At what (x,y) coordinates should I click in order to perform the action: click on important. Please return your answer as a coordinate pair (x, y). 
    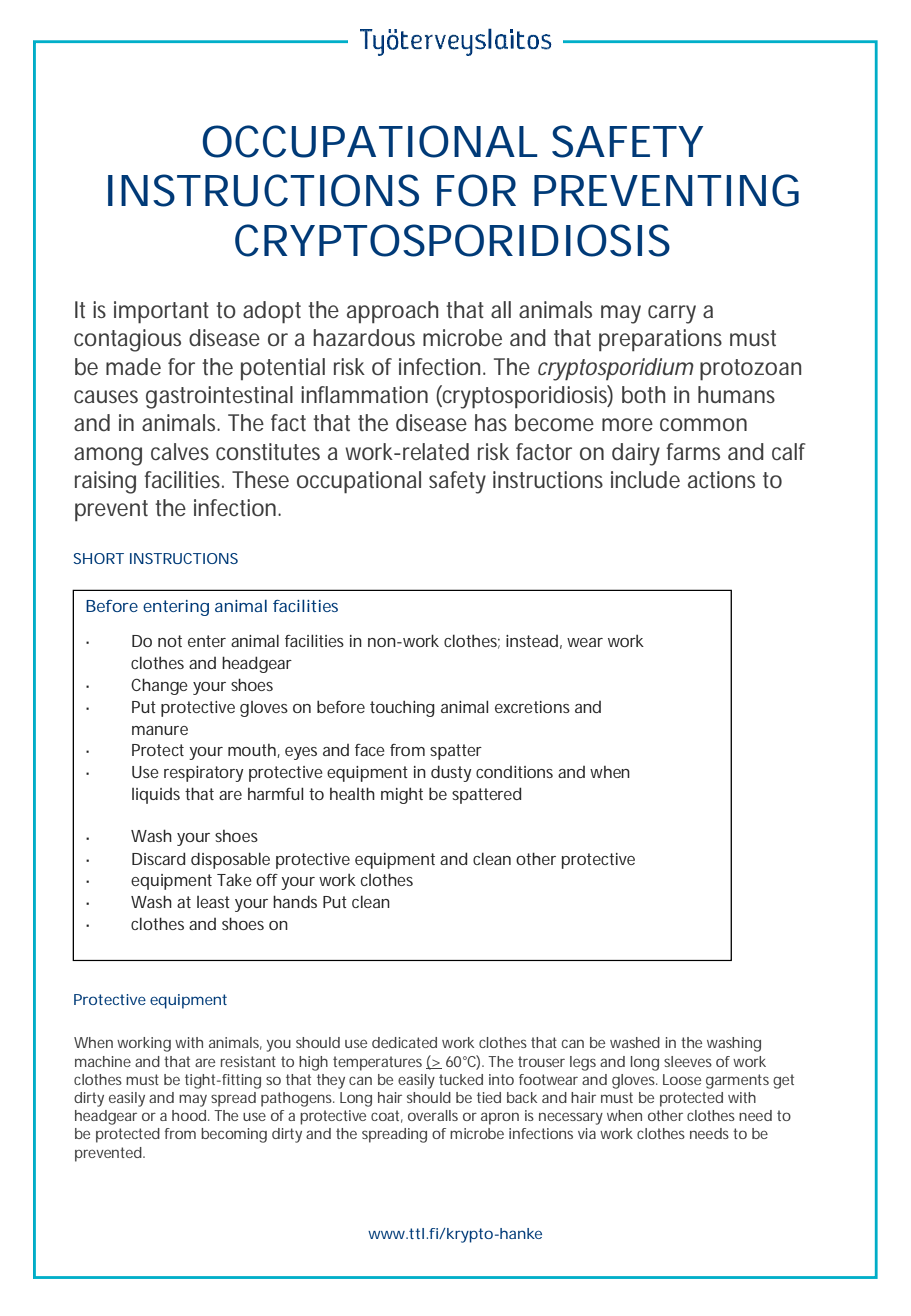
    Looking at the image, I should click on (161, 312).
